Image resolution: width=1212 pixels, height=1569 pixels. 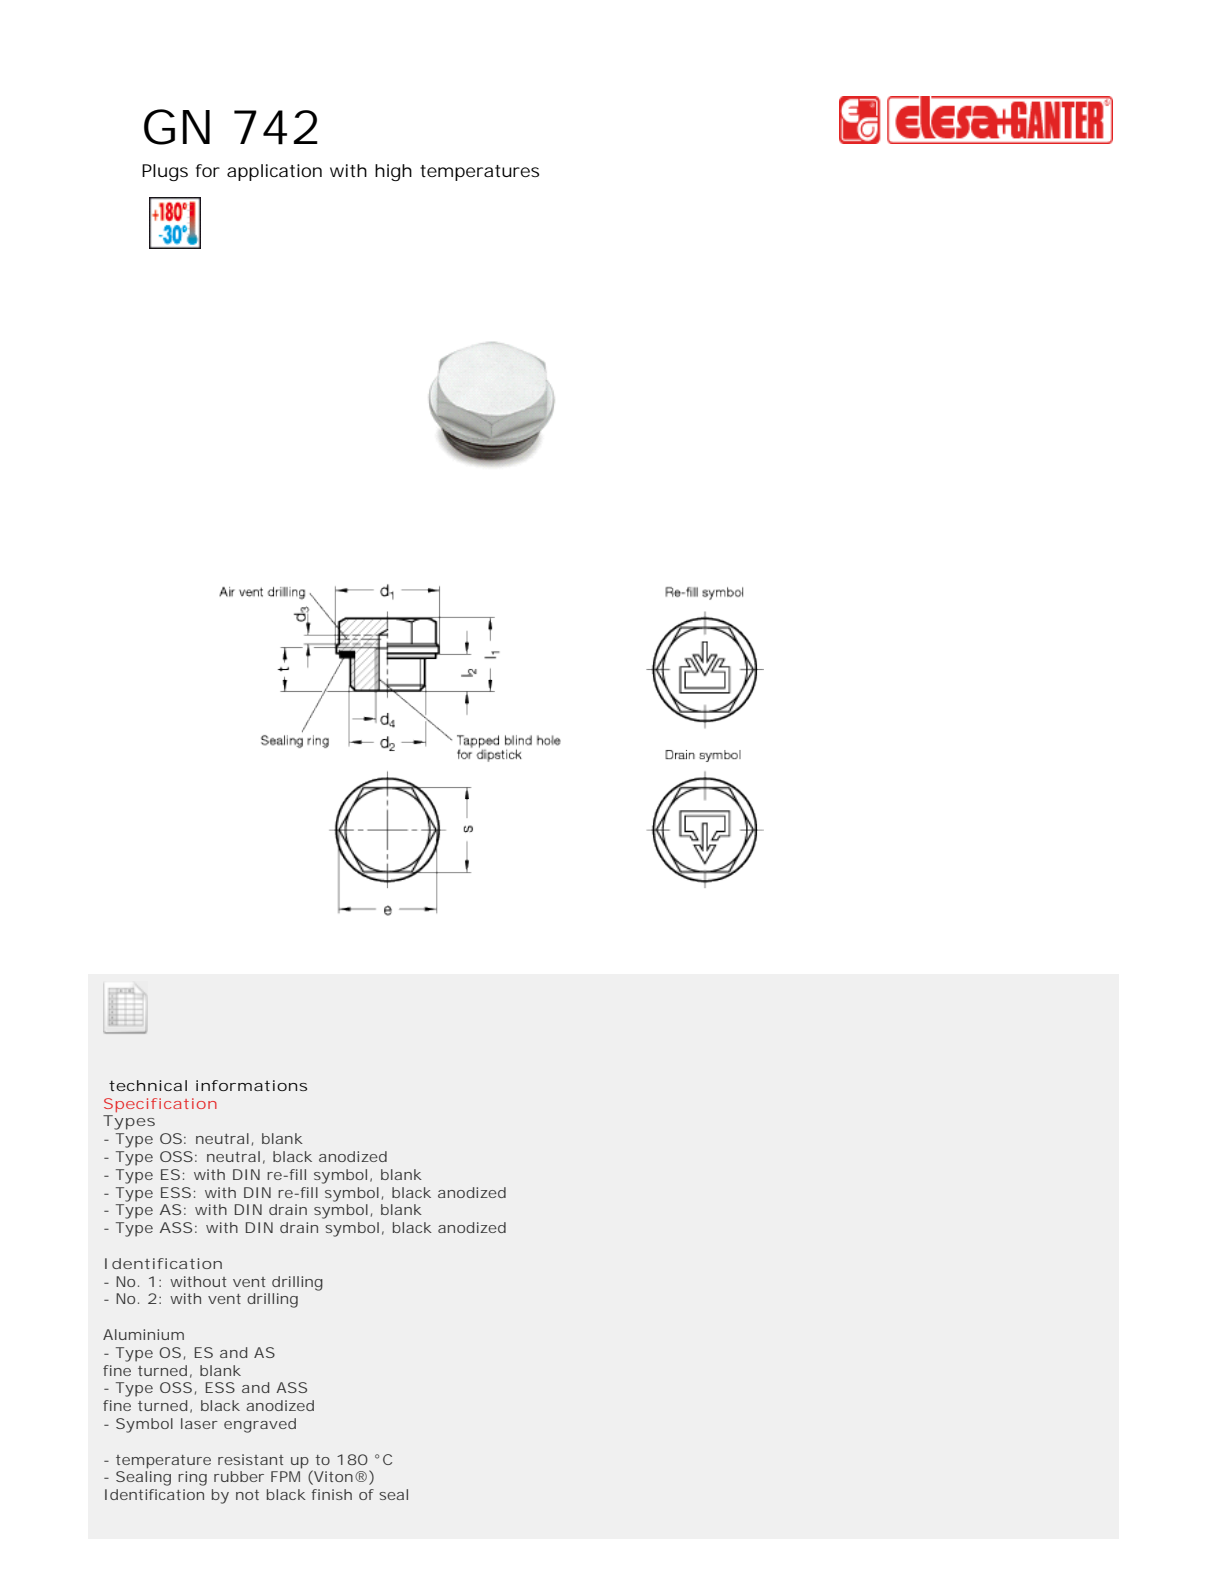 I want to click on Plugs, so click(x=165, y=172).
